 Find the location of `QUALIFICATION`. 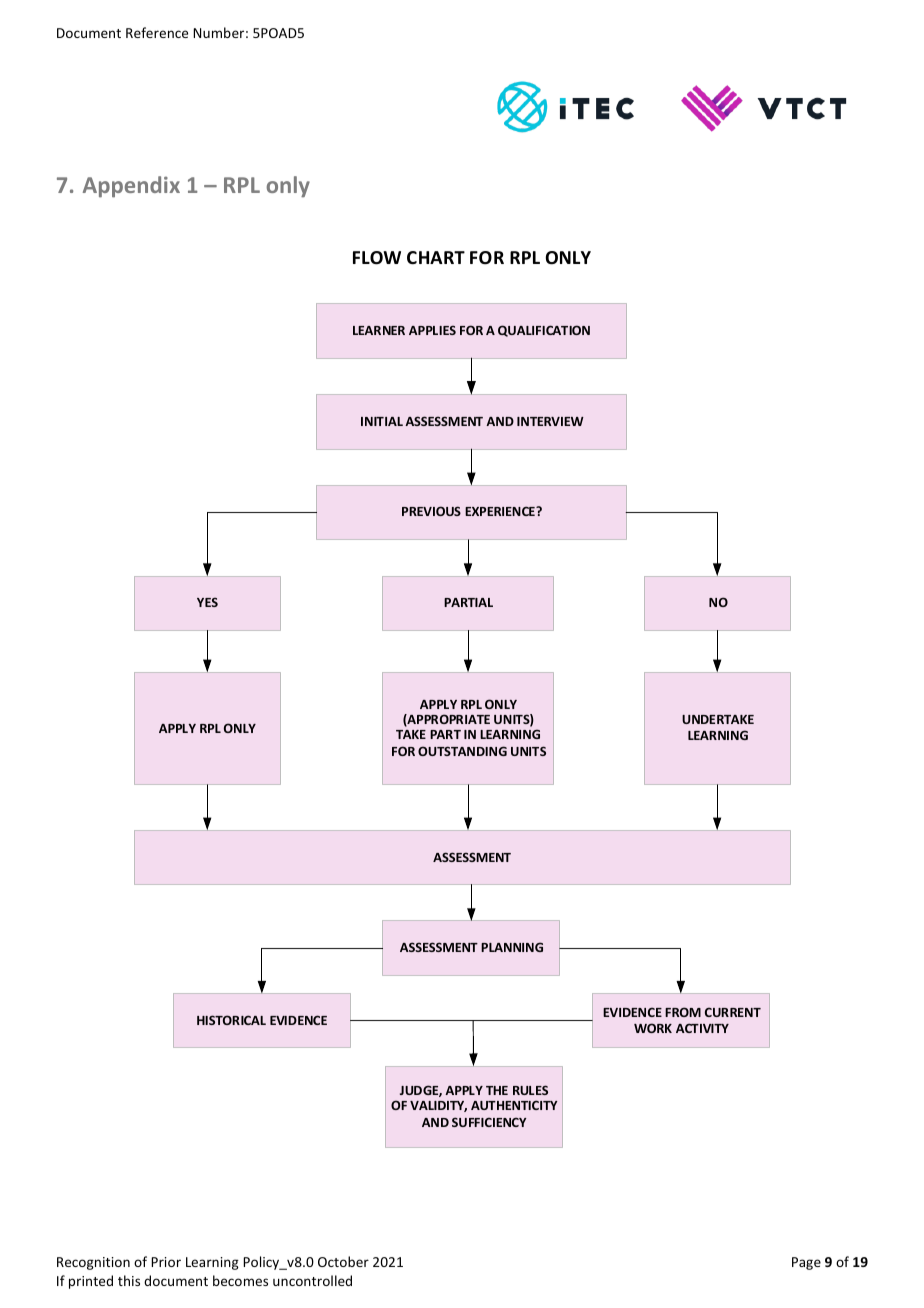

QUALIFICATION is located at coordinates (544, 331).
